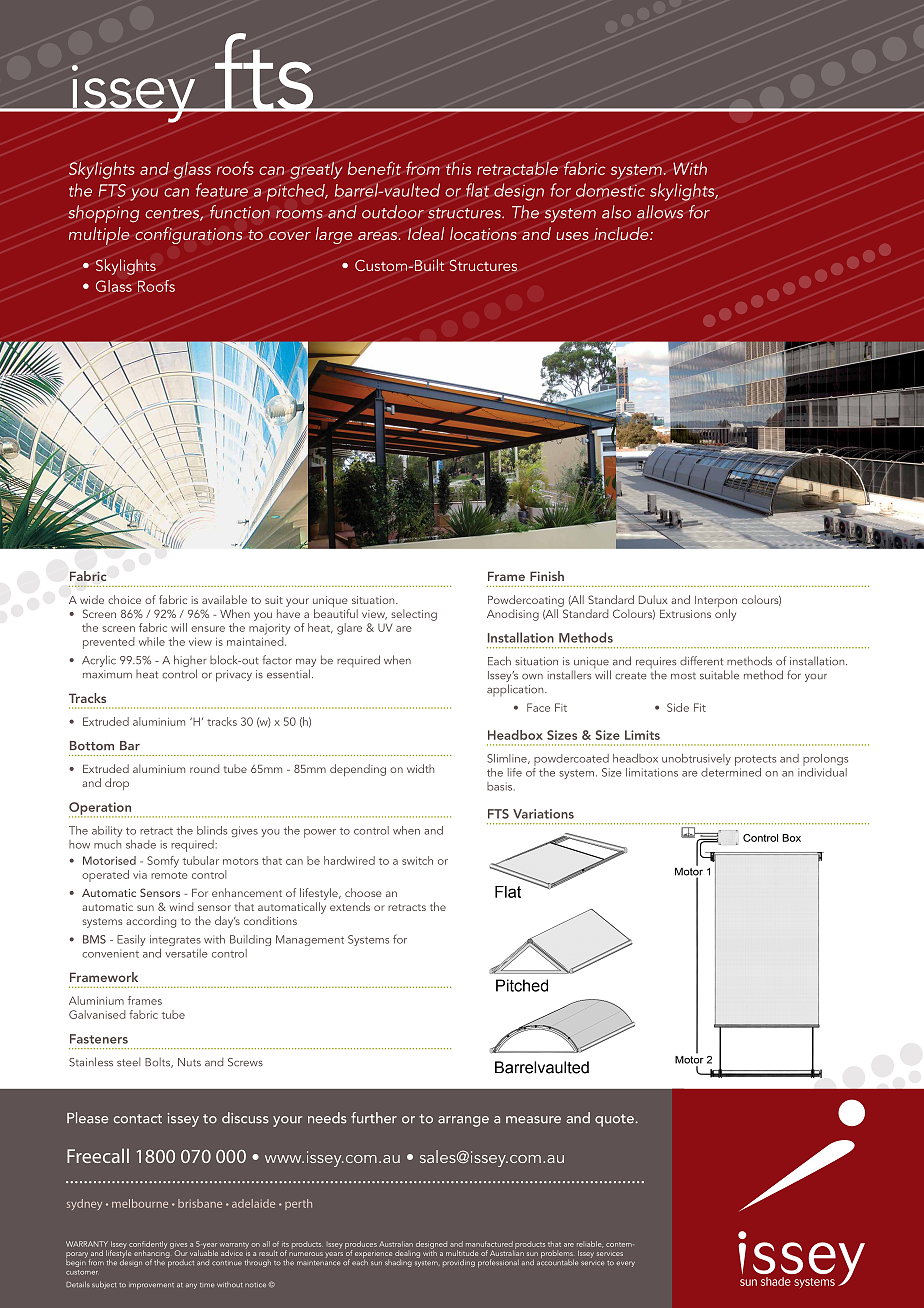  Describe the element at coordinates (547, 576) in the screenshot. I see `Finish` at that location.
